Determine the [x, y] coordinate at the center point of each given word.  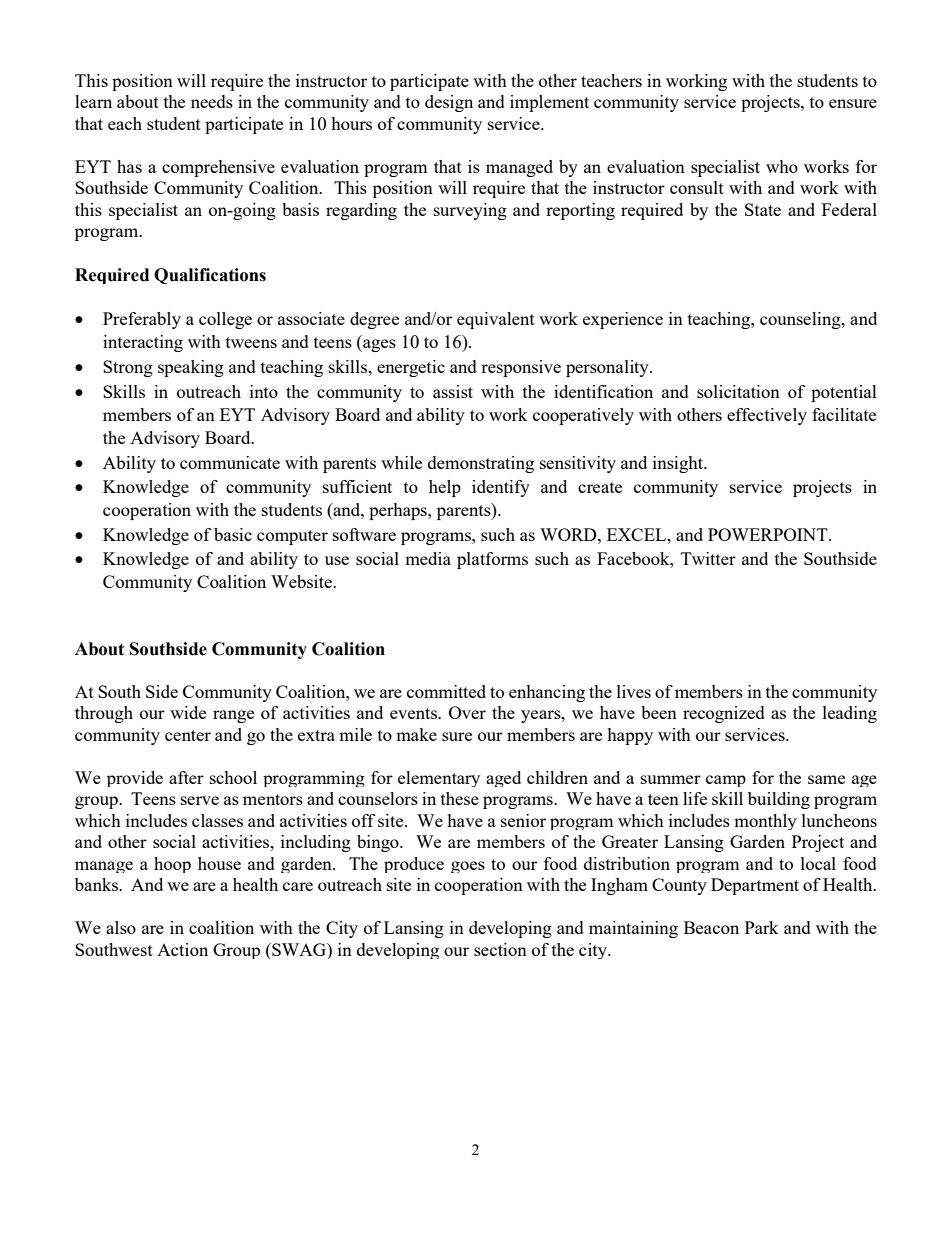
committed [446, 691]
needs [212, 101]
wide [188, 712]
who [782, 166]
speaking [191, 368]
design [449, 103]
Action [182, 949]
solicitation [738, 391]
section [500, 949]
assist [453, 391]
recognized [724, 714]
